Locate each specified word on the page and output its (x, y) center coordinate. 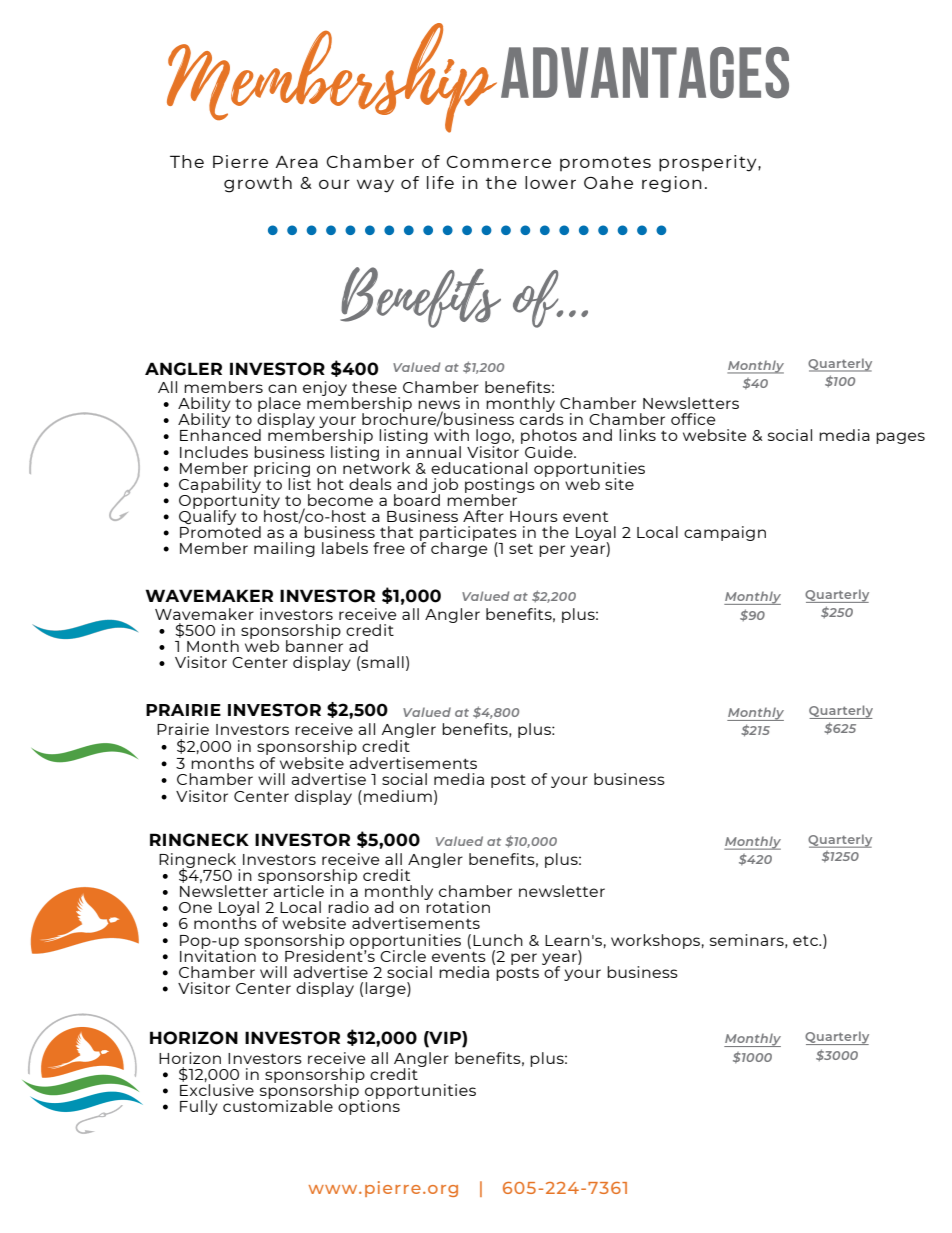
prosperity (709, 163)
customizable (278, 1105)
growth (258, 184)
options (369, 1106)
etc (806, 941)
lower (550, 182)
